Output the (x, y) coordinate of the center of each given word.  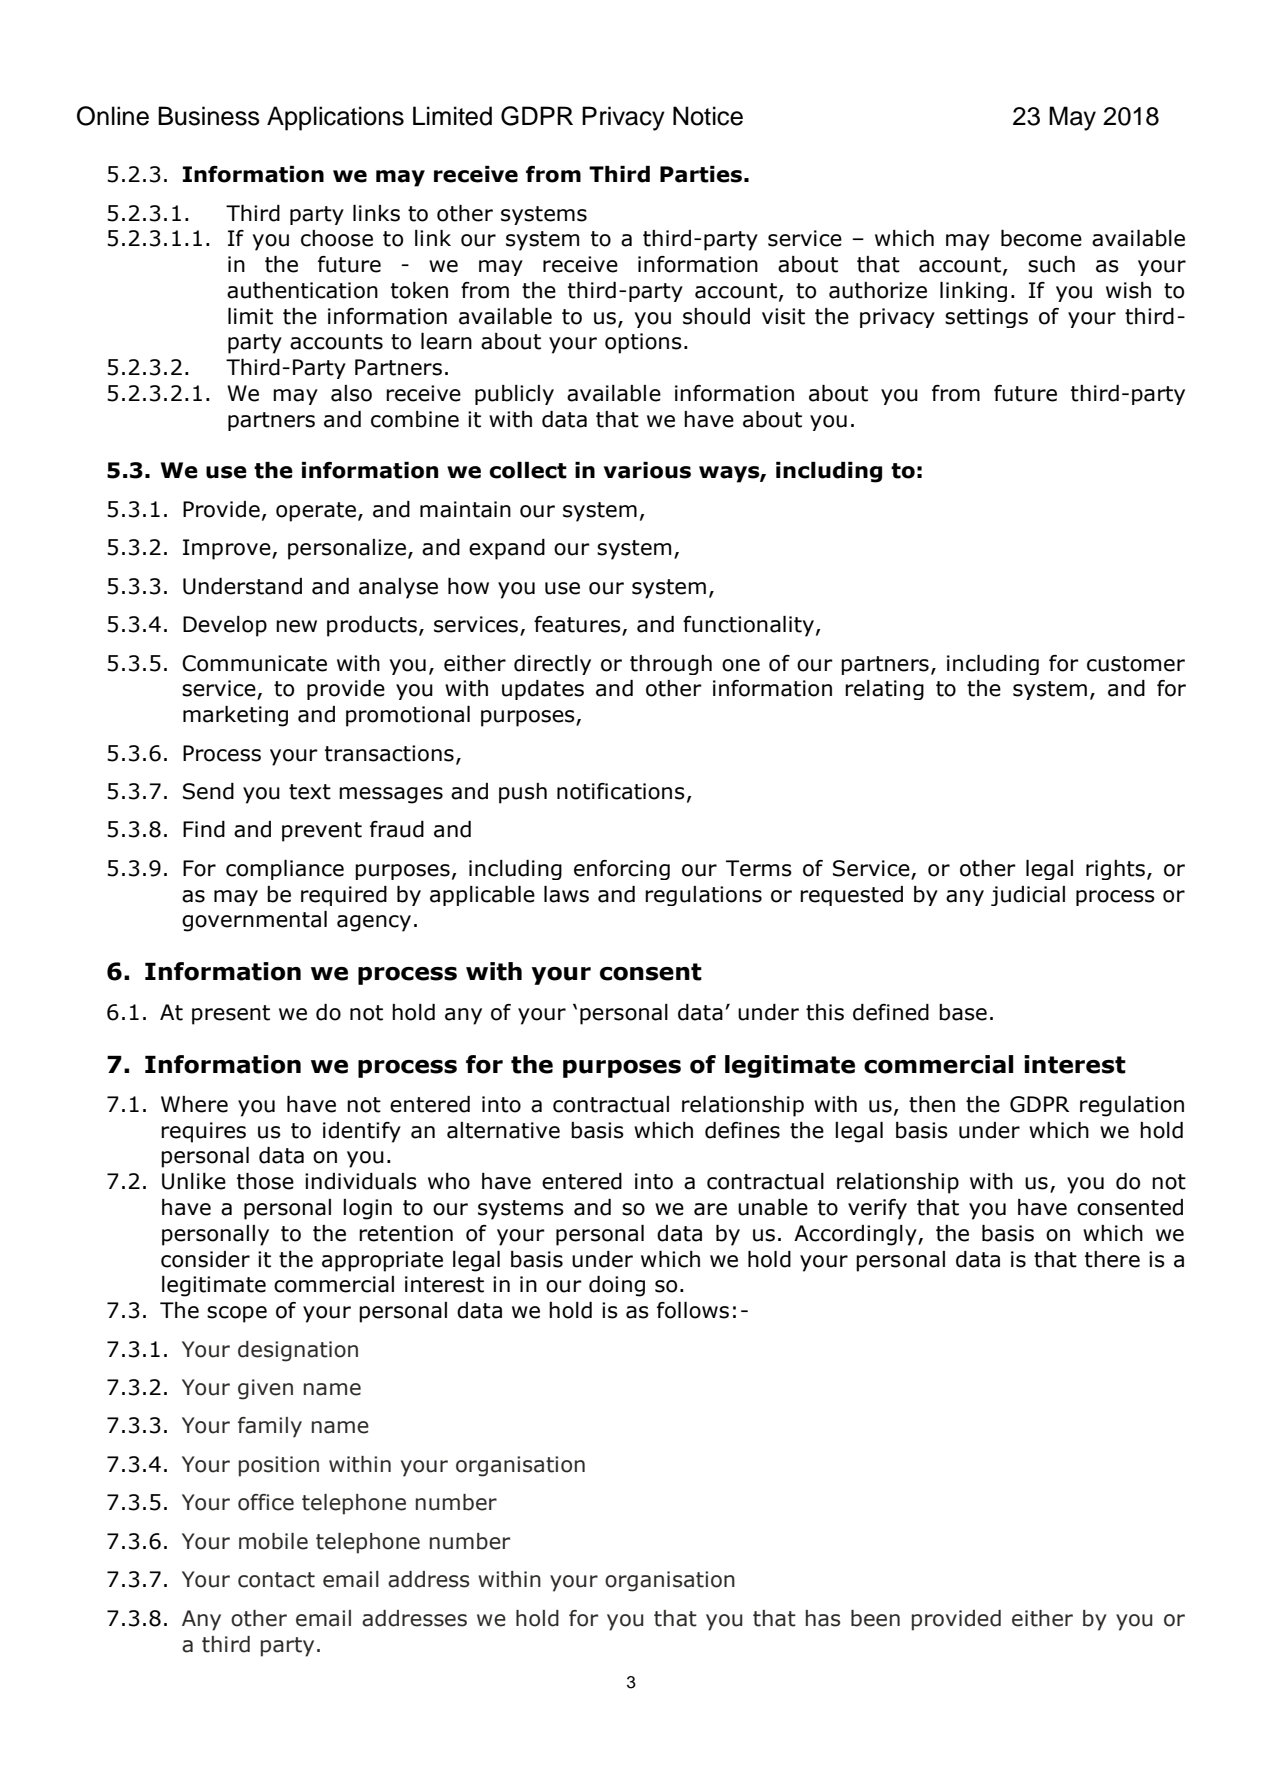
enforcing (622, 870)
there (1112, 1259)
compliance (285, 870)
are (710, 1209)
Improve (228, 549)
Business (209, 116)
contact (276, 1580)
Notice (708, 116)
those (265, 1181)
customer (1136, 664)
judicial (1028, 896)
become (1041, 238)
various (647, 470)
